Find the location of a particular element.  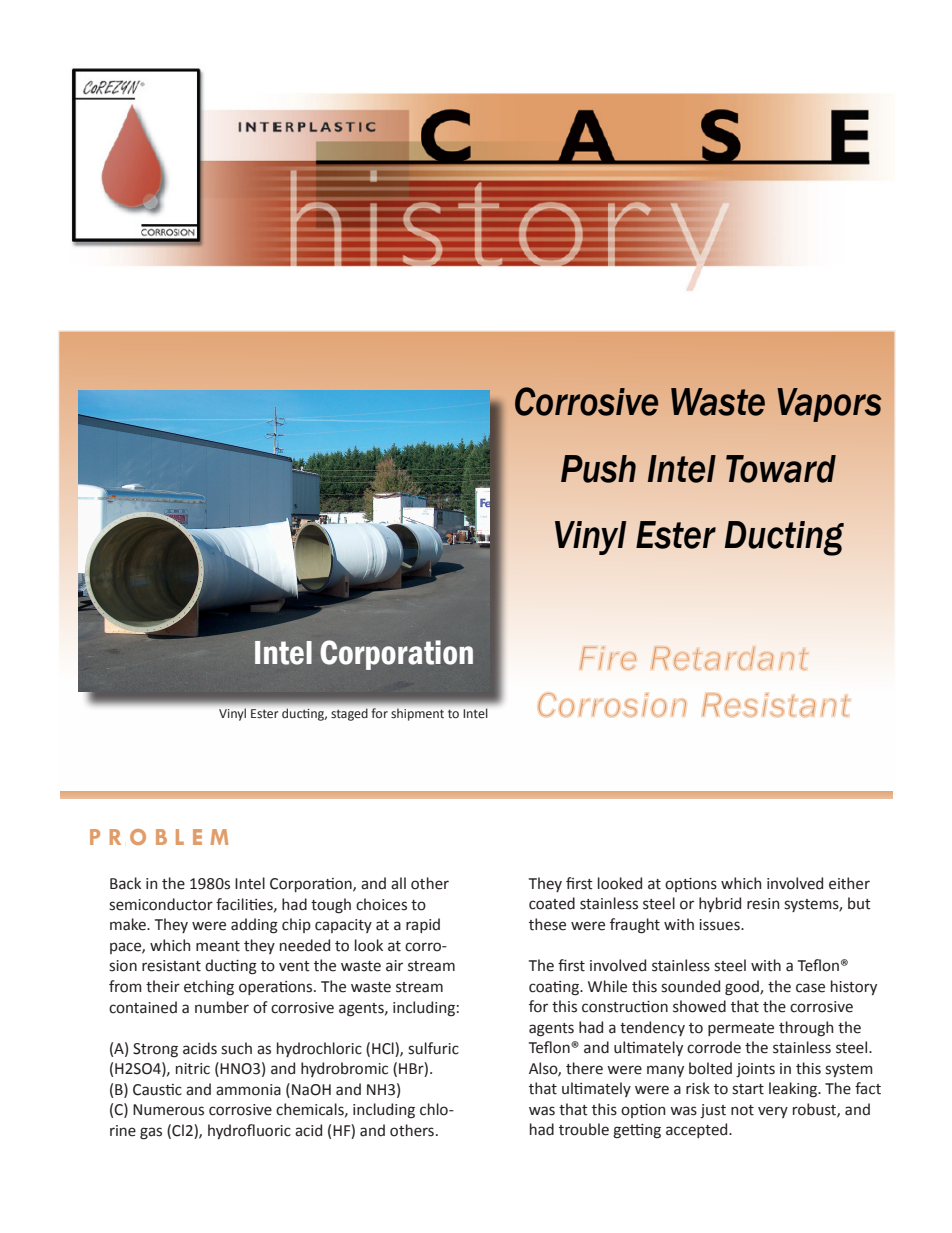

Retardant is located at coordinates (729, 658).
